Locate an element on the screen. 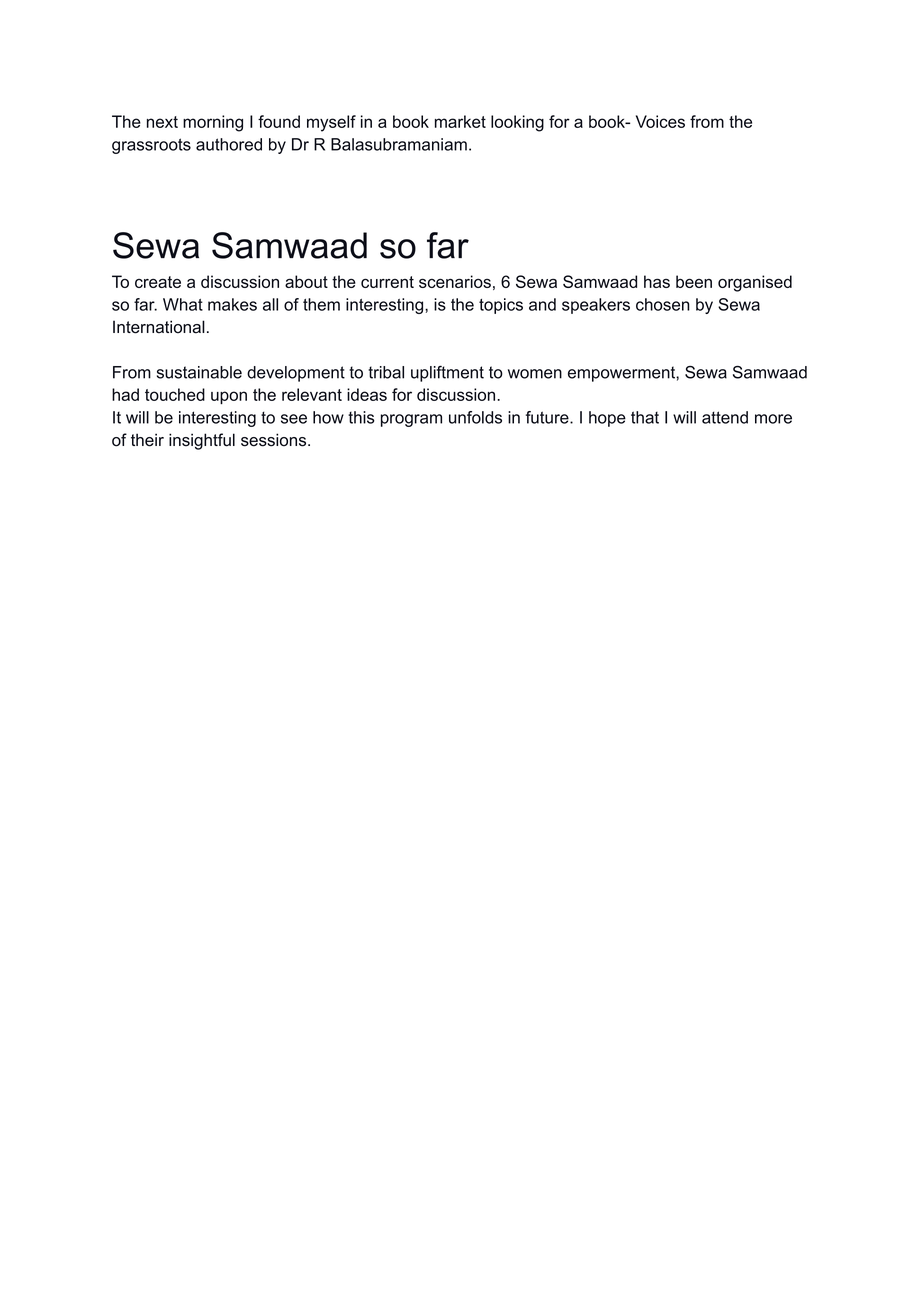  scenarios is located at coordinates (455, 281).
